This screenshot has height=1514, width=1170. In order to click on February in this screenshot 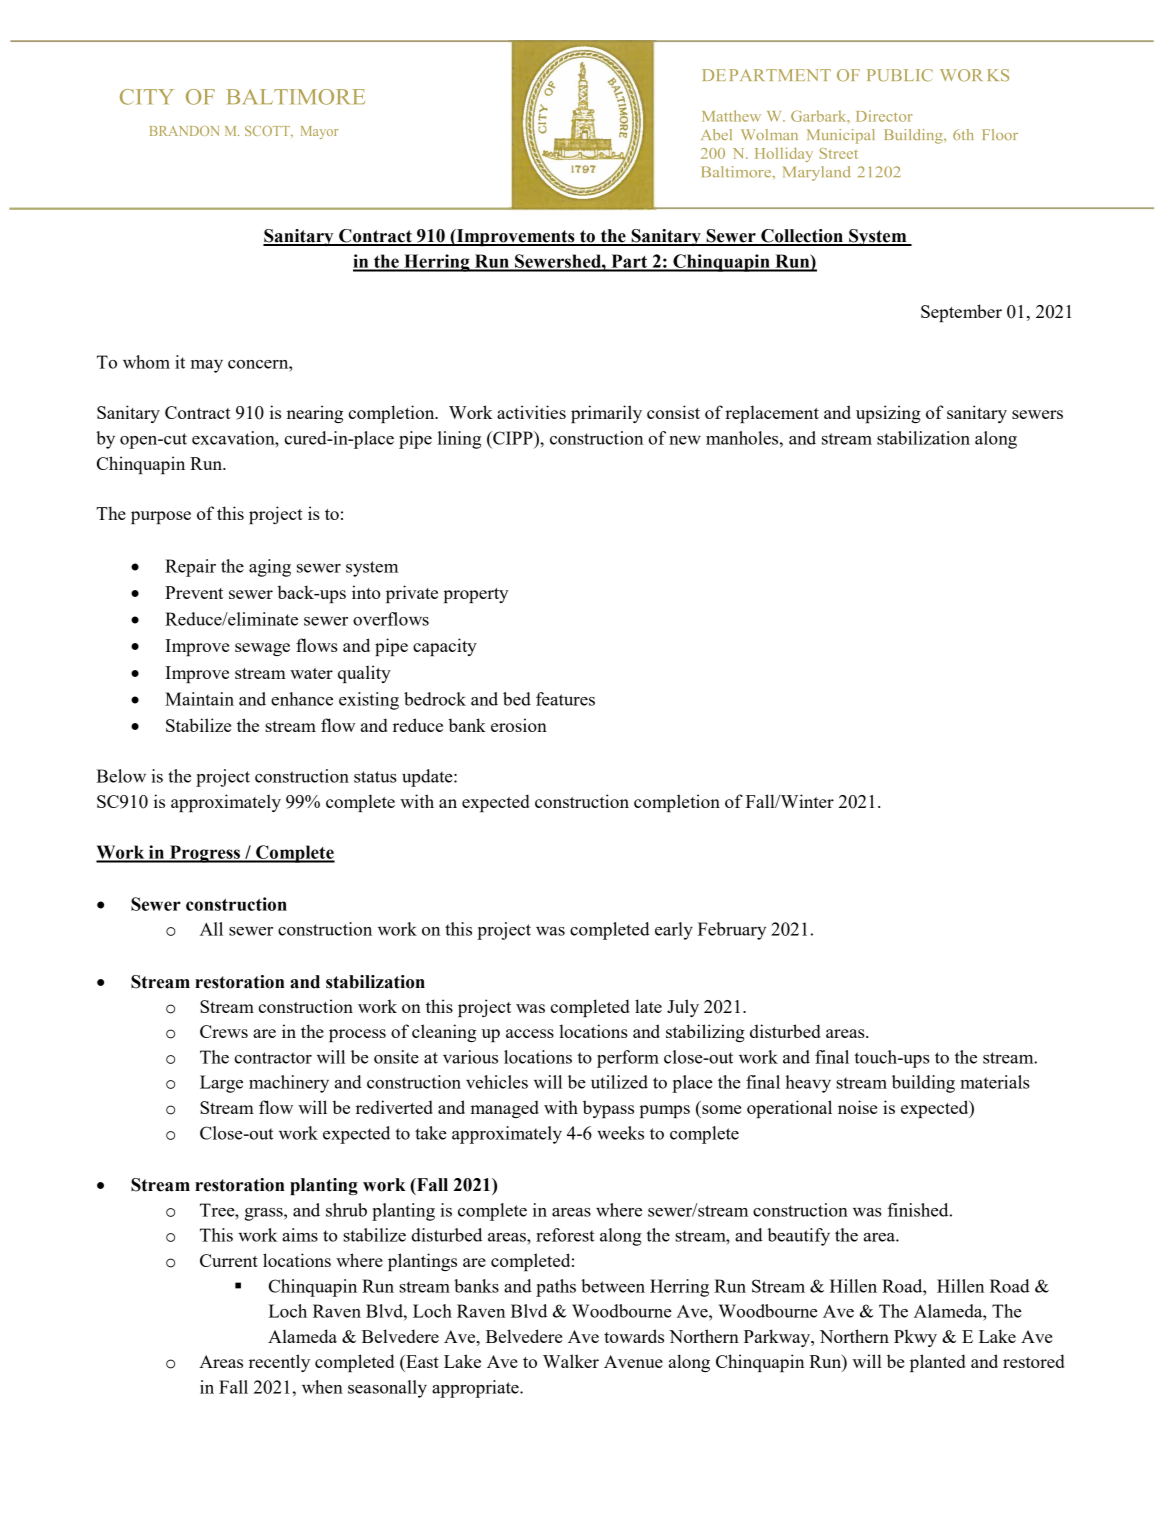, I will do `click(732, 931)`.
